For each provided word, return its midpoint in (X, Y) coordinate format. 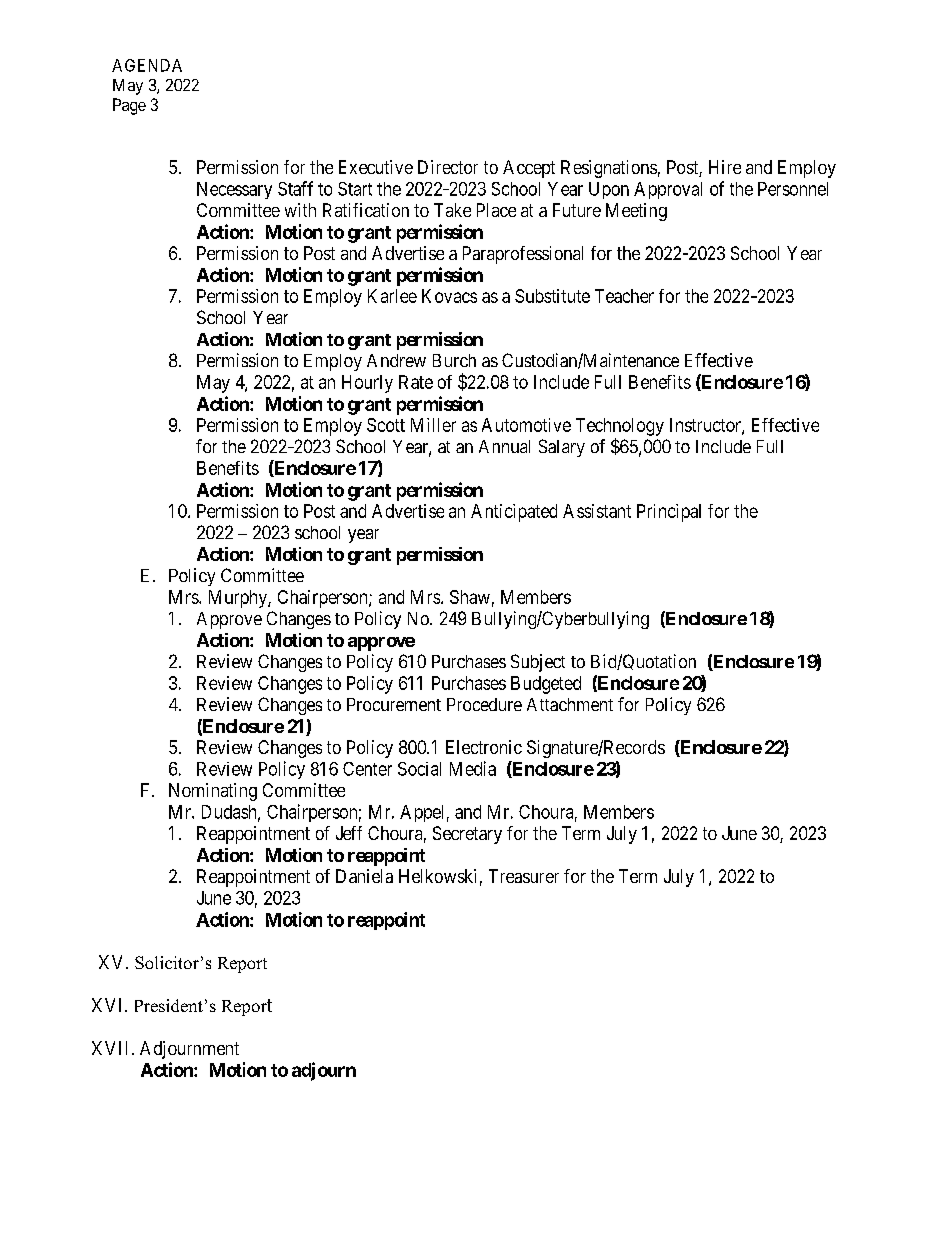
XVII (112, 1048)
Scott (386, 425)
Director (448, 167)
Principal (669, 513)
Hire (725, 167)
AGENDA (147, 65)
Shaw (470, 597)
